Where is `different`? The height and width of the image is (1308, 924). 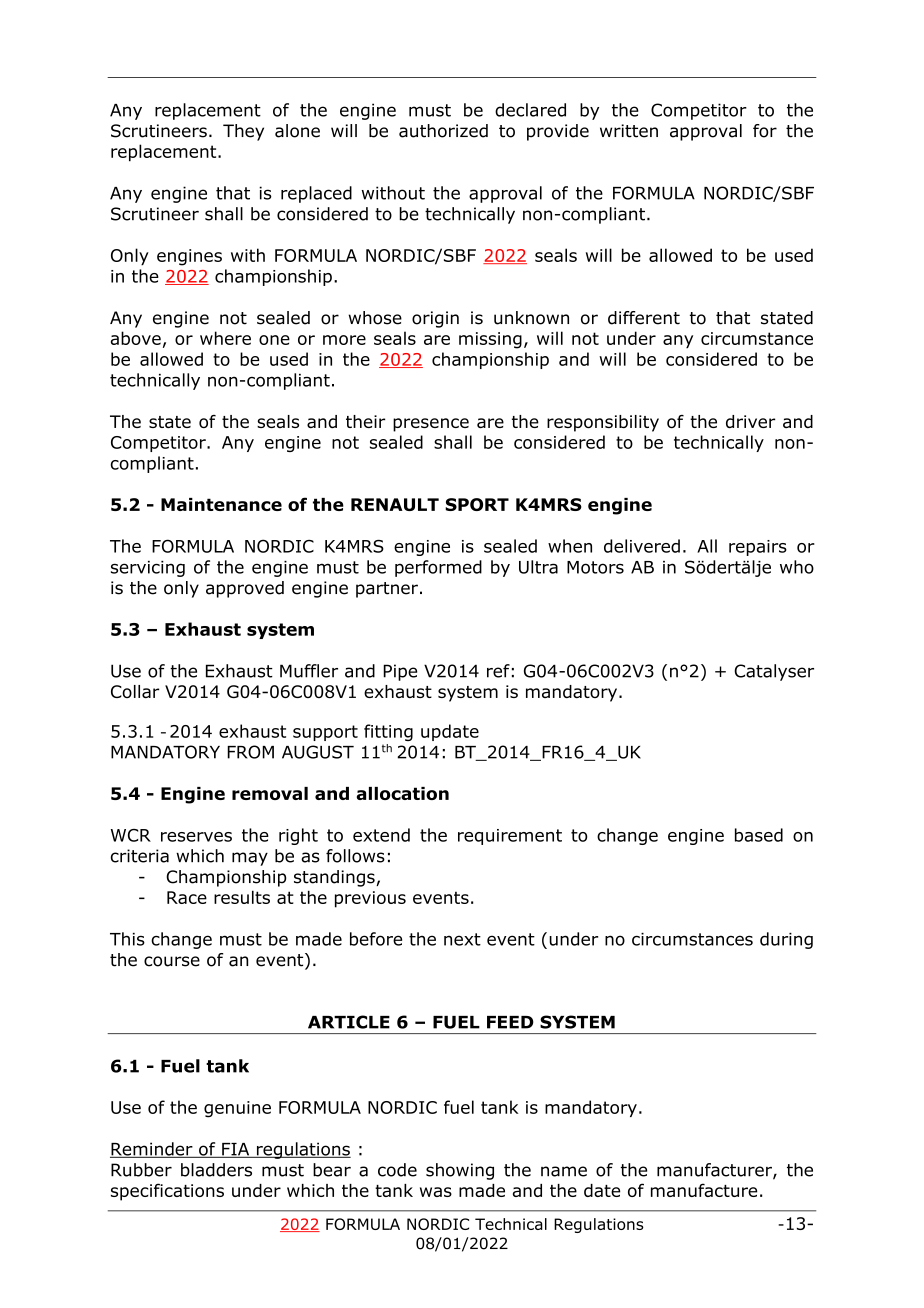 different is located at coordinates (644, 318).
